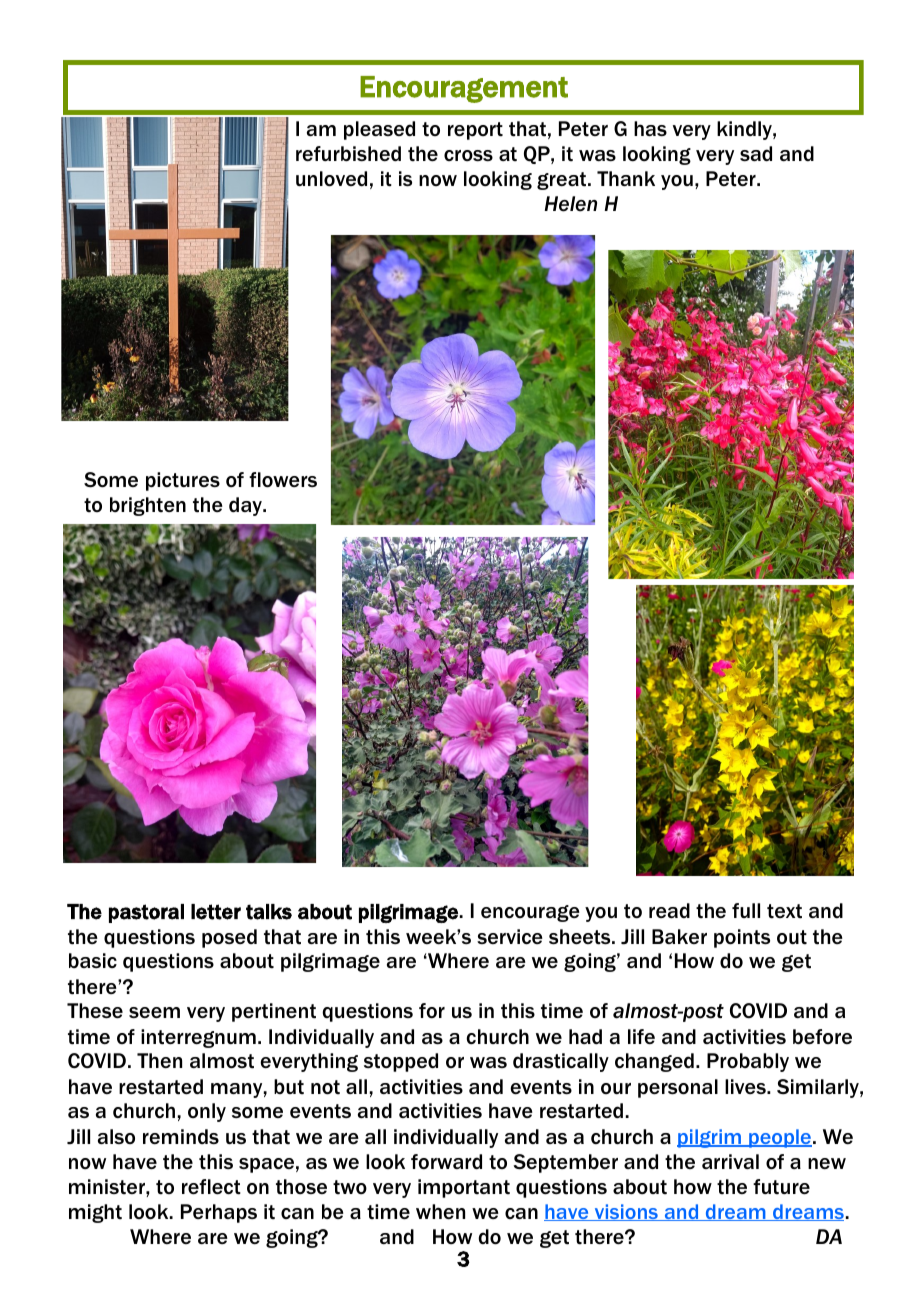 The width and height of the document is (924, 1313). I want to click on cross, so click(468, 155).
